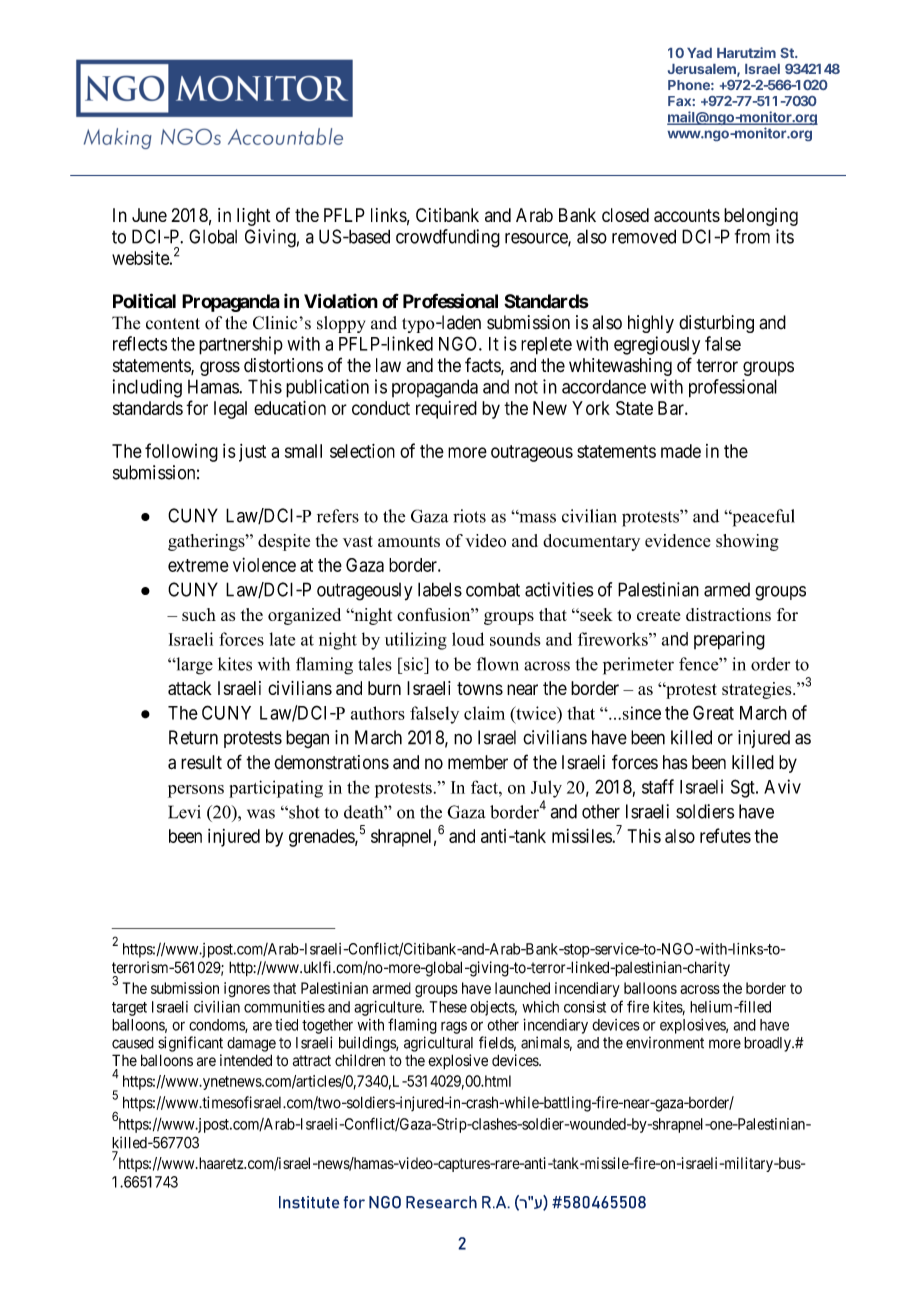  I want to click on required, so click(446, 410).
